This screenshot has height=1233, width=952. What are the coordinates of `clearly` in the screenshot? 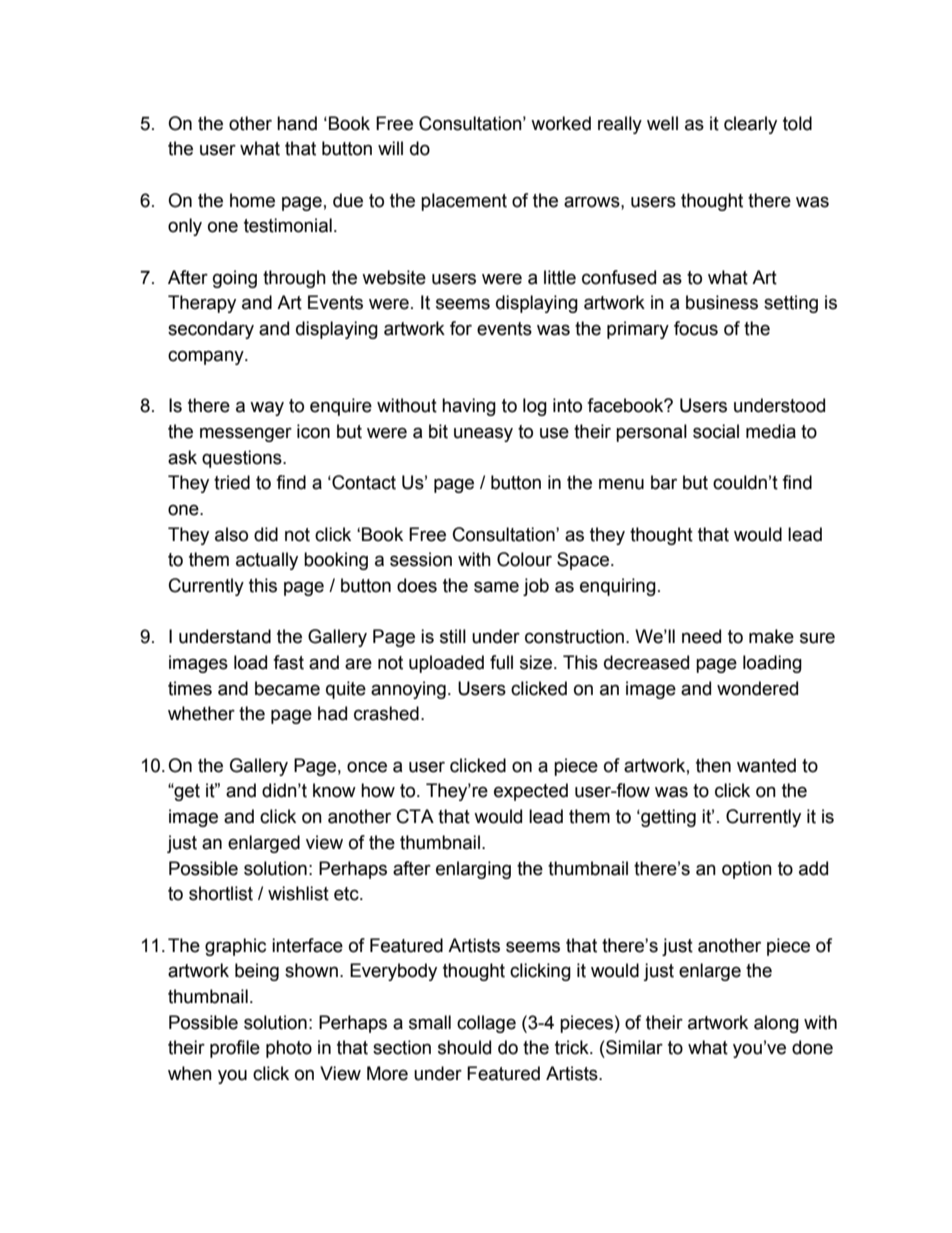 It's located at (750, 125).
